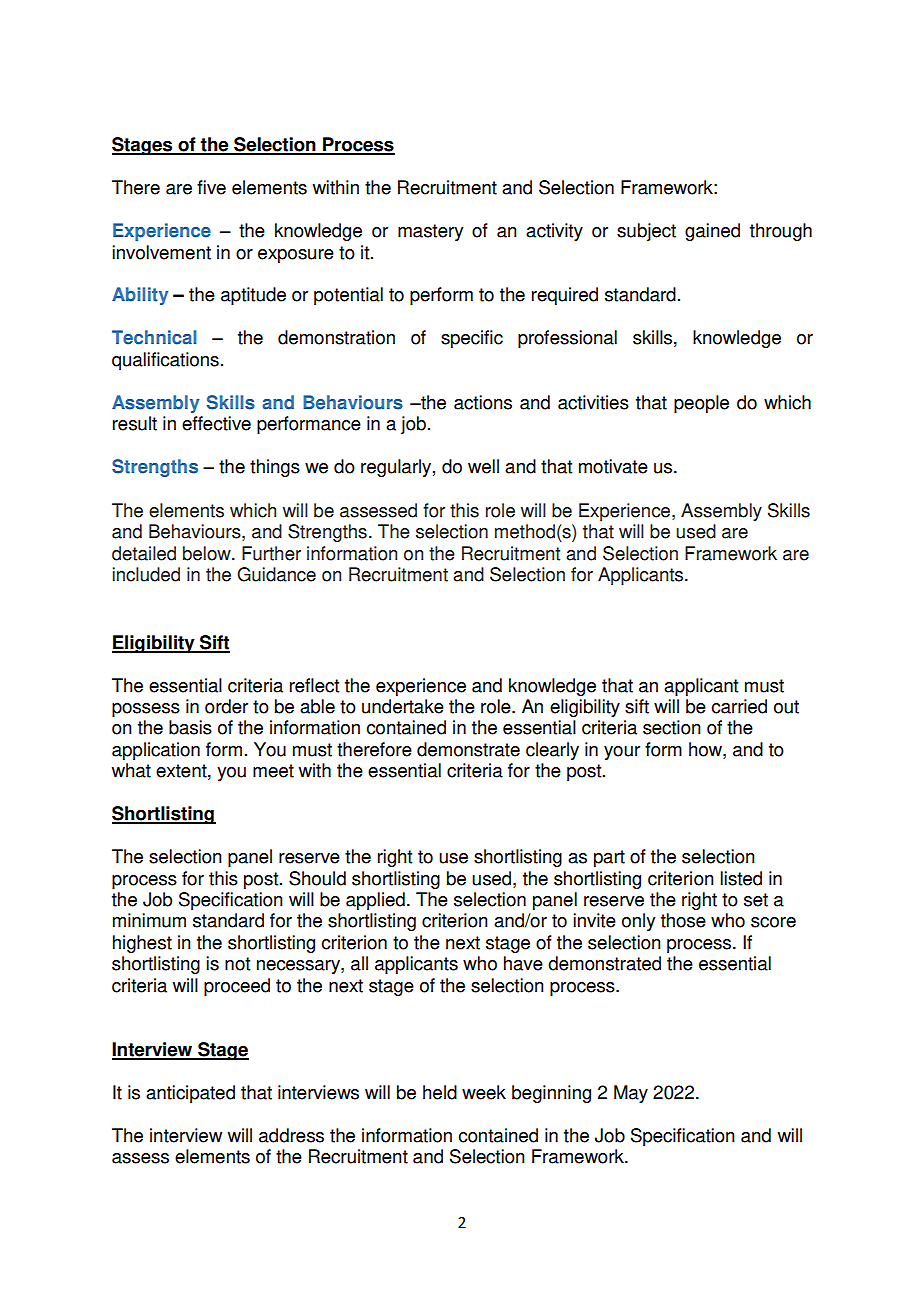  Describe the element at coordinates (226, 706) in the image. I see `order` at that location.
